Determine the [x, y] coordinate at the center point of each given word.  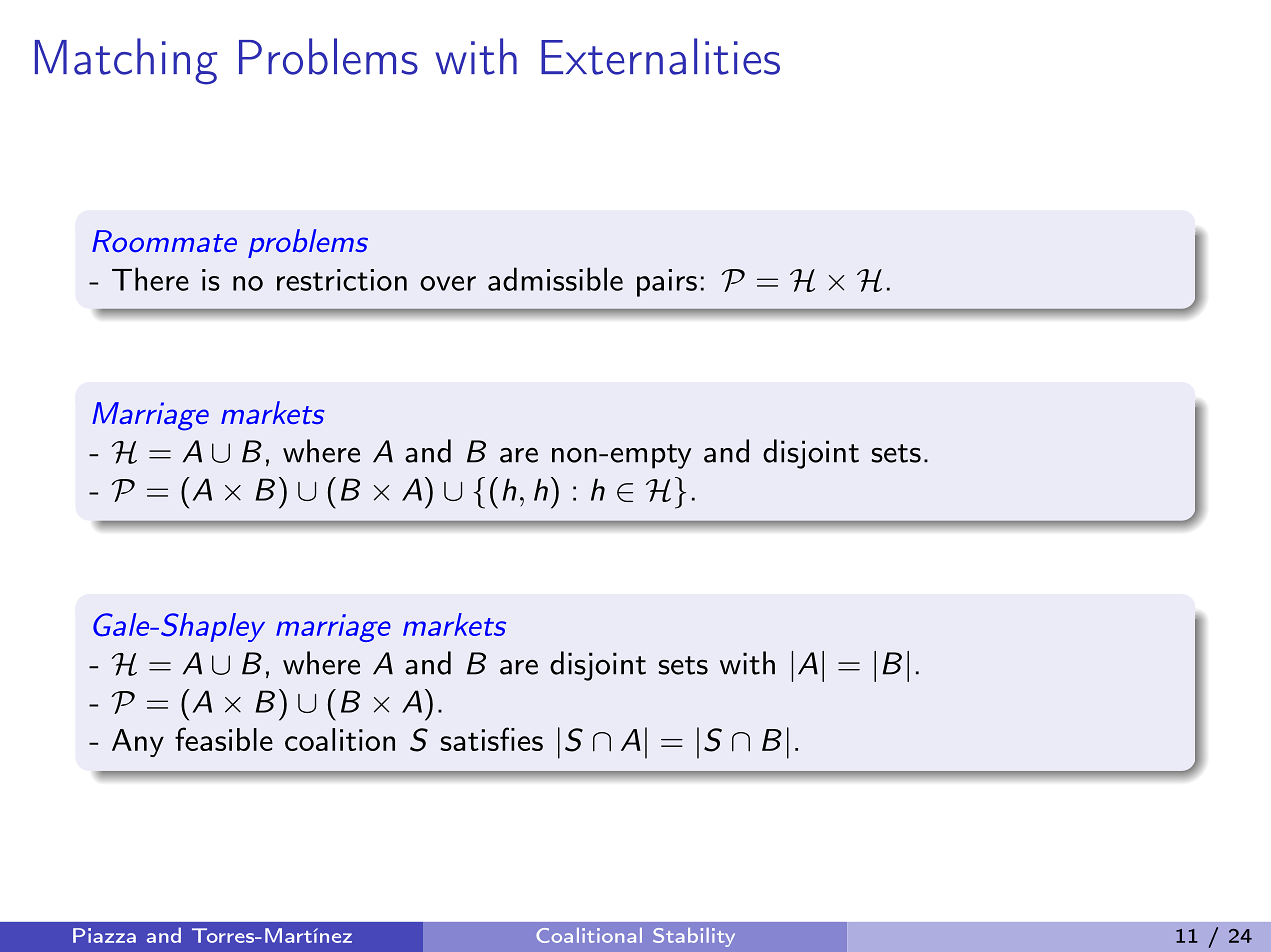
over [448, 283]
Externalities [660, 56]
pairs [667, 283]
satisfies [491, 739]
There [150, 279]
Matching [126, 61]
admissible [555, 279]
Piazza [104, 935]
